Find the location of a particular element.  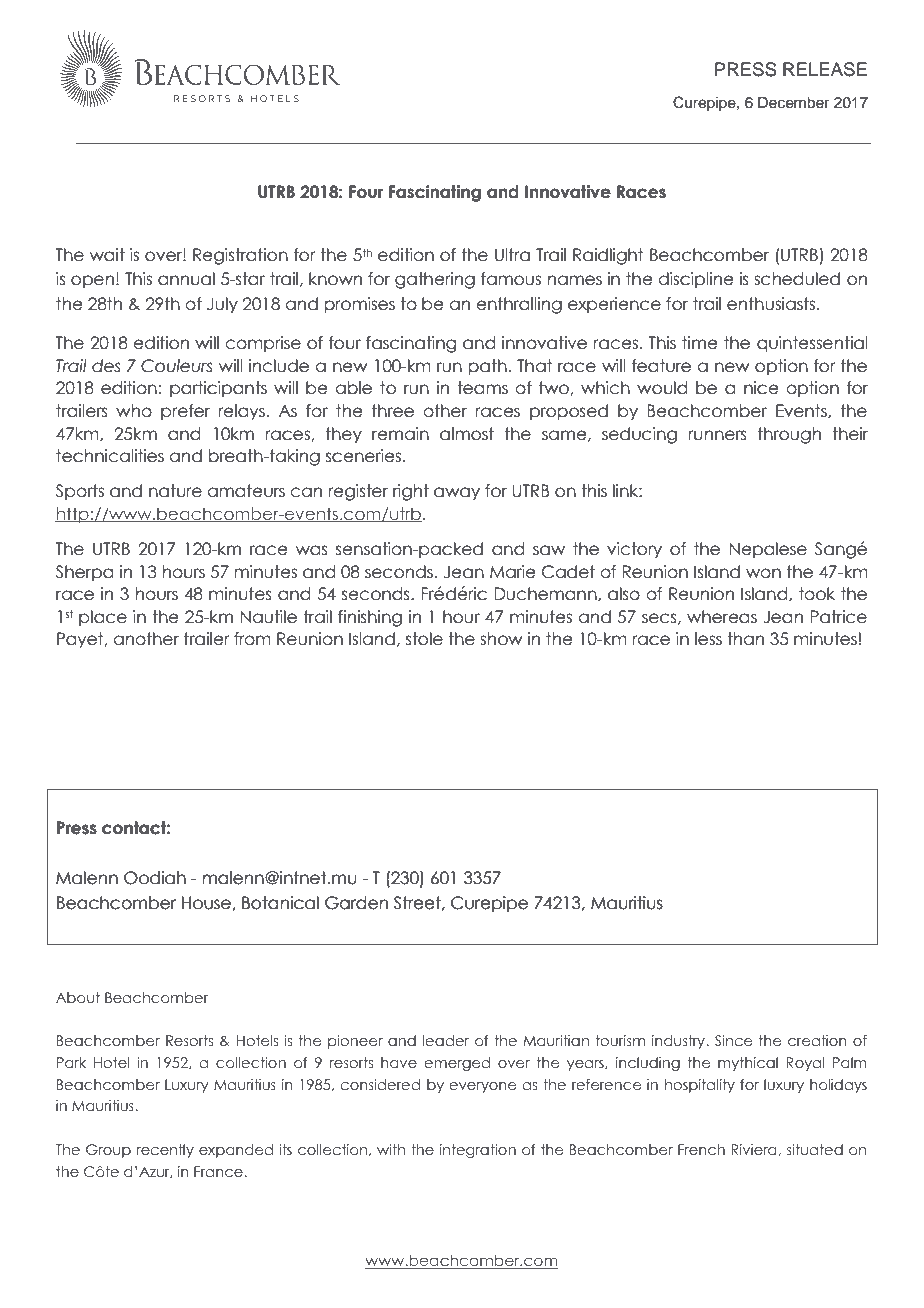

integration is located at coordinates (478, 1151).
